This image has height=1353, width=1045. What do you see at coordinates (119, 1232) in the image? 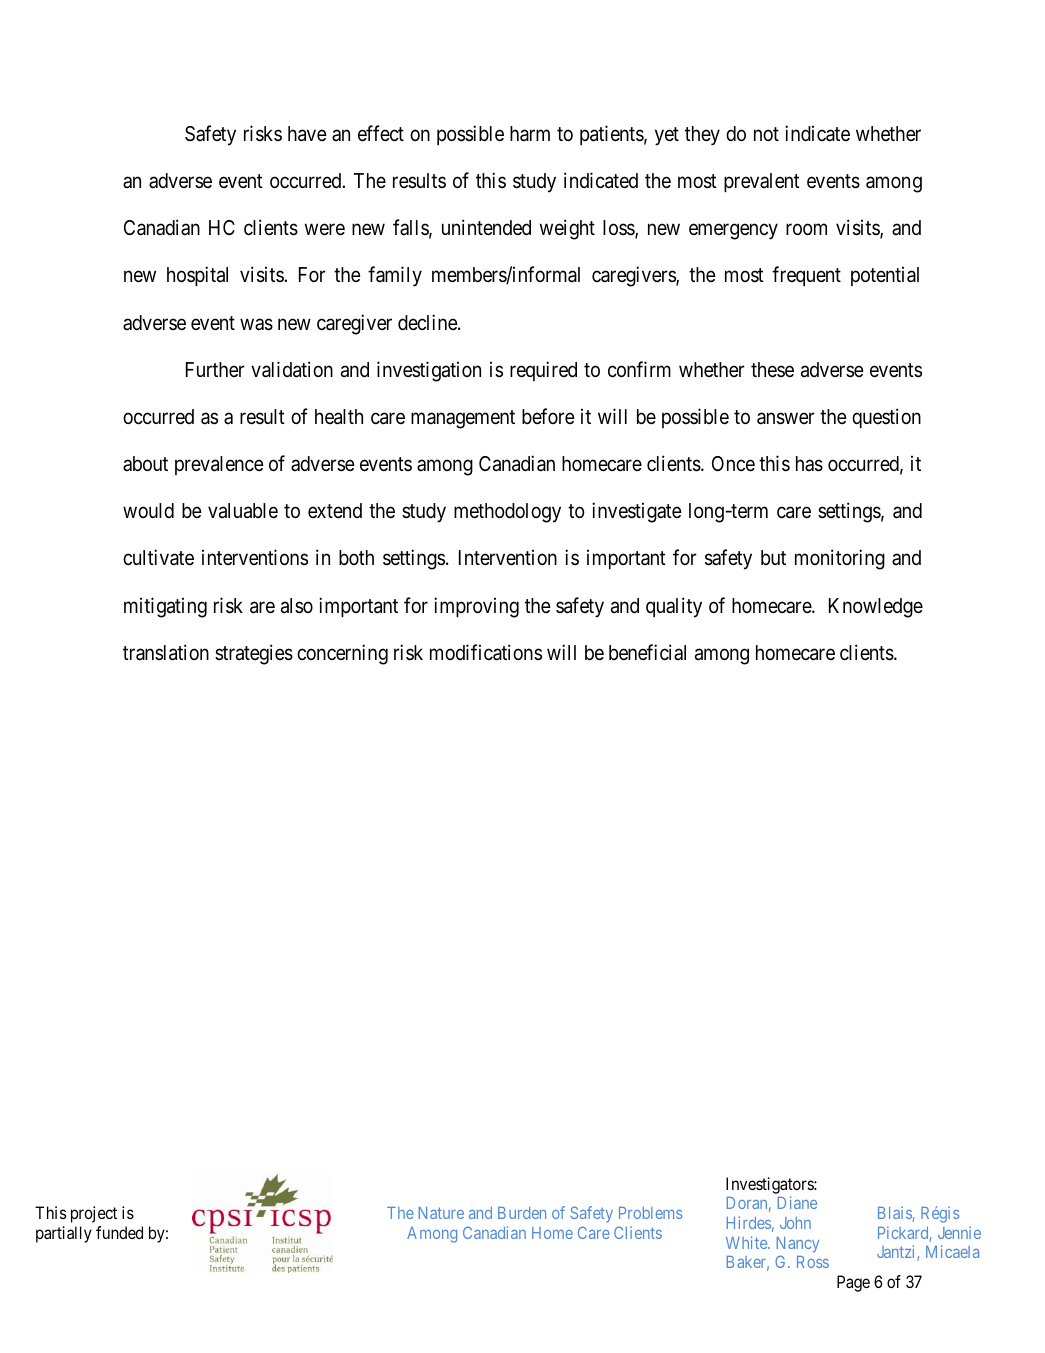
I see `funded` at bounding box center [119, 1232].
